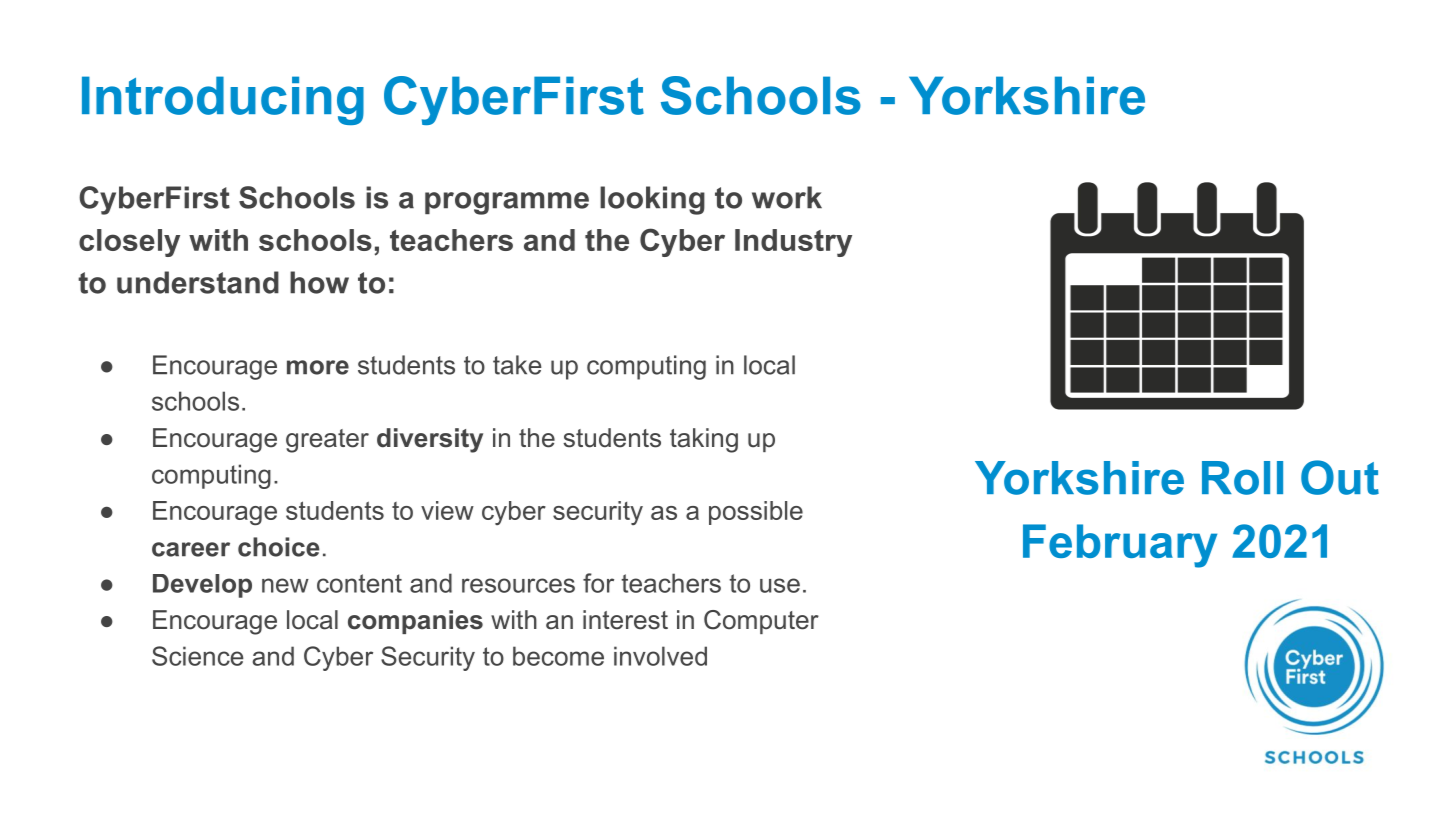 The image size is (1456, 819). What do you see at coordinates (1120, 546) in the page?
I see `February` at bounding box center [1120, 546].
